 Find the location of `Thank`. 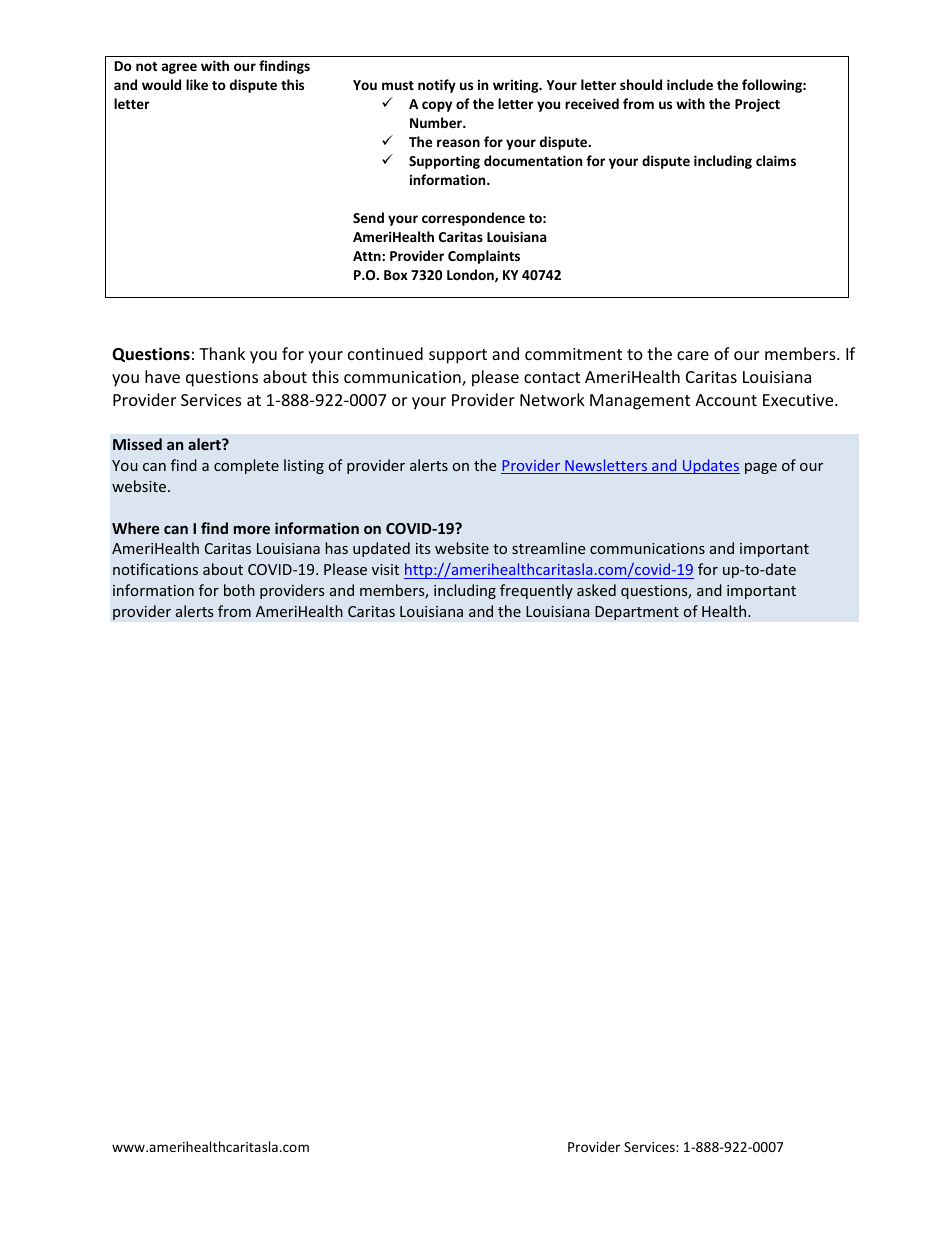

Thank is located at coordinates (222, 353).
